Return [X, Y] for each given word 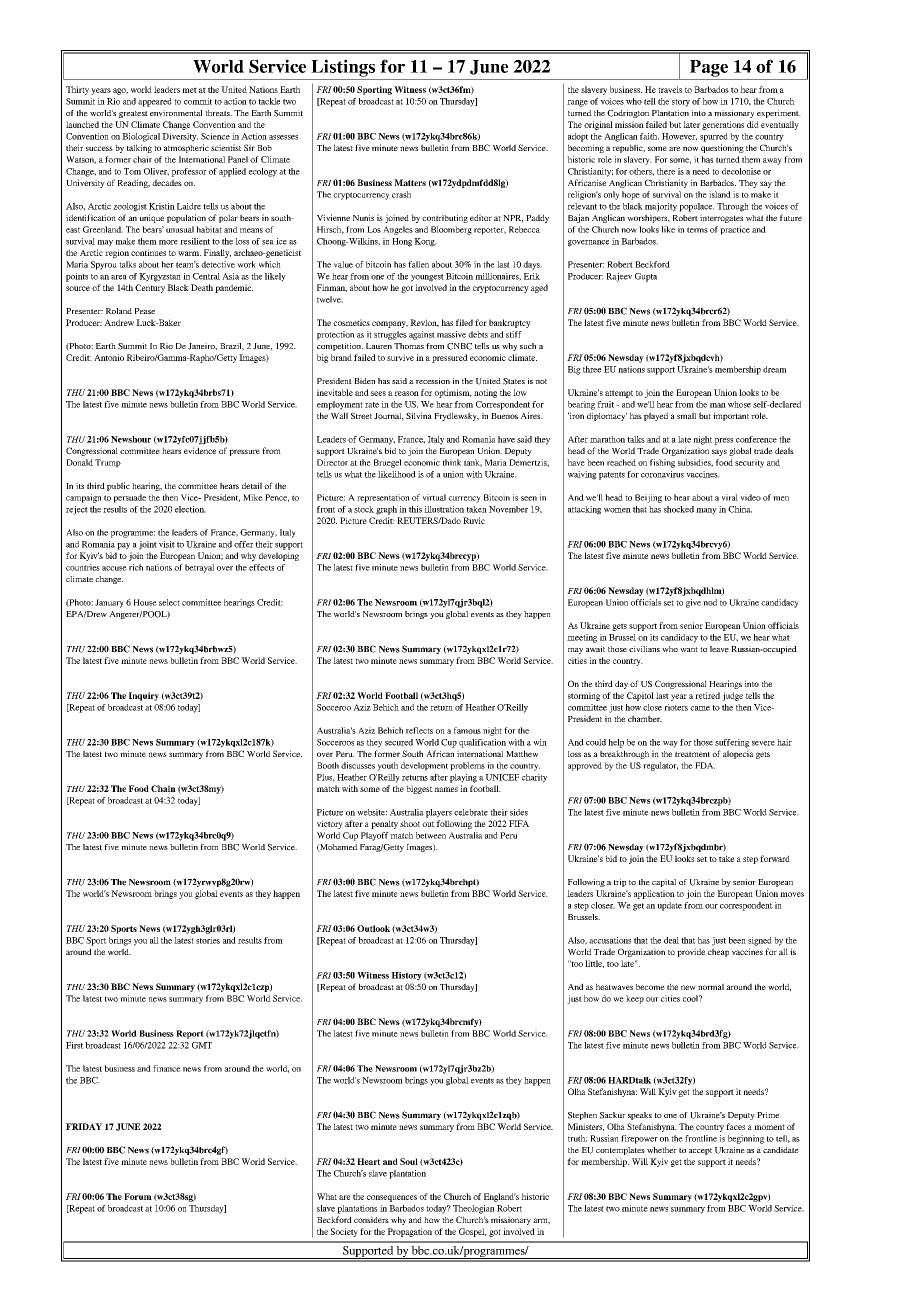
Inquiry [144, 696]
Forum [138, 1196]
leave [719, 649]
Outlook [373, 928]
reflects [419, 730]
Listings [343, 68]
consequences [392, 1198]
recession [433, 381]
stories [208, 940]
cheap [718, 952]
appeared [155, 102]
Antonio [109, 357]
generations [723, 125]
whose [739, 404]
